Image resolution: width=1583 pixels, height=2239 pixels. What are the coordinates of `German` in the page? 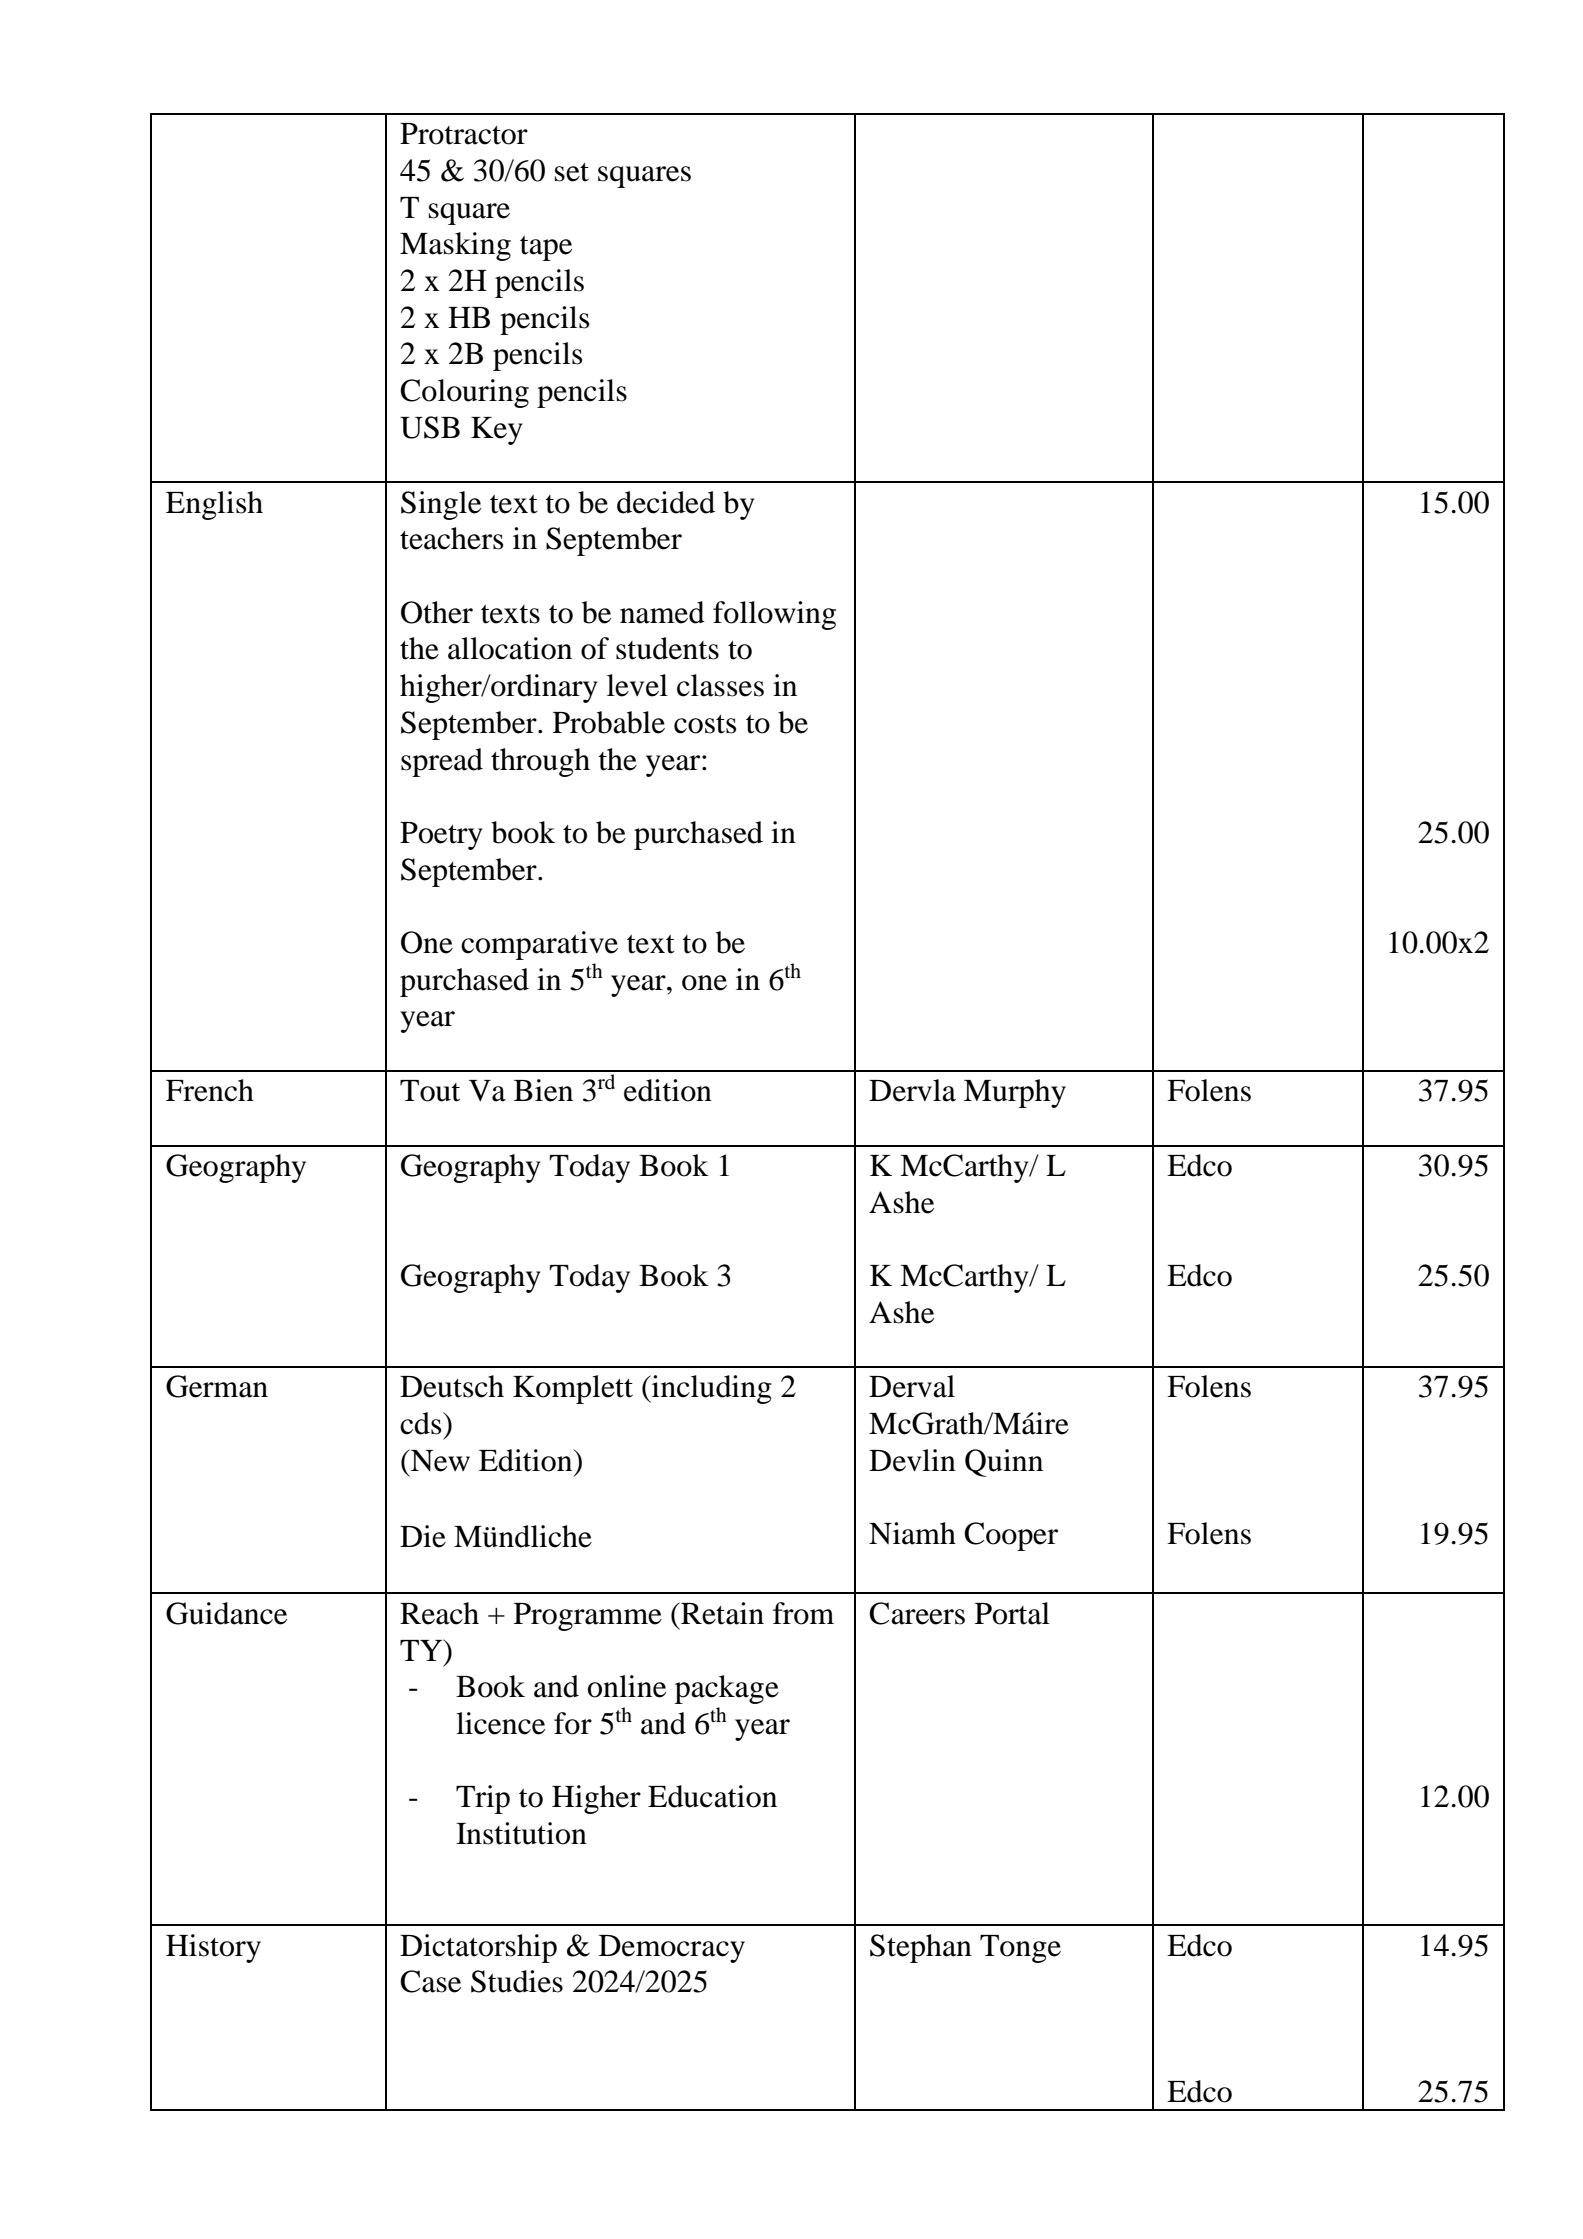 It's located at (217, 1386).
